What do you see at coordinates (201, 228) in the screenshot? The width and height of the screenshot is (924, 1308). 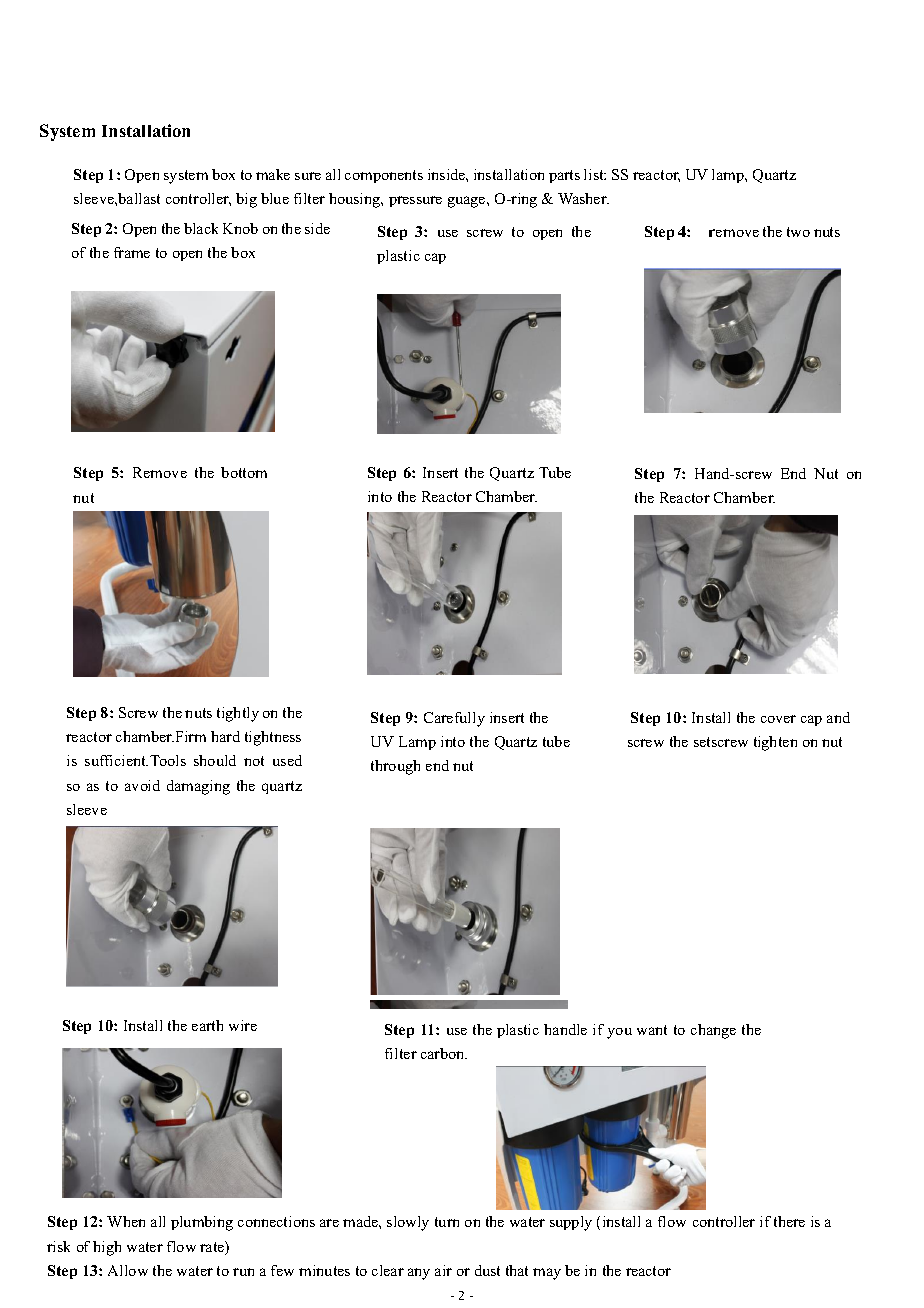 I see `black` at bounding box center [201, 228].
